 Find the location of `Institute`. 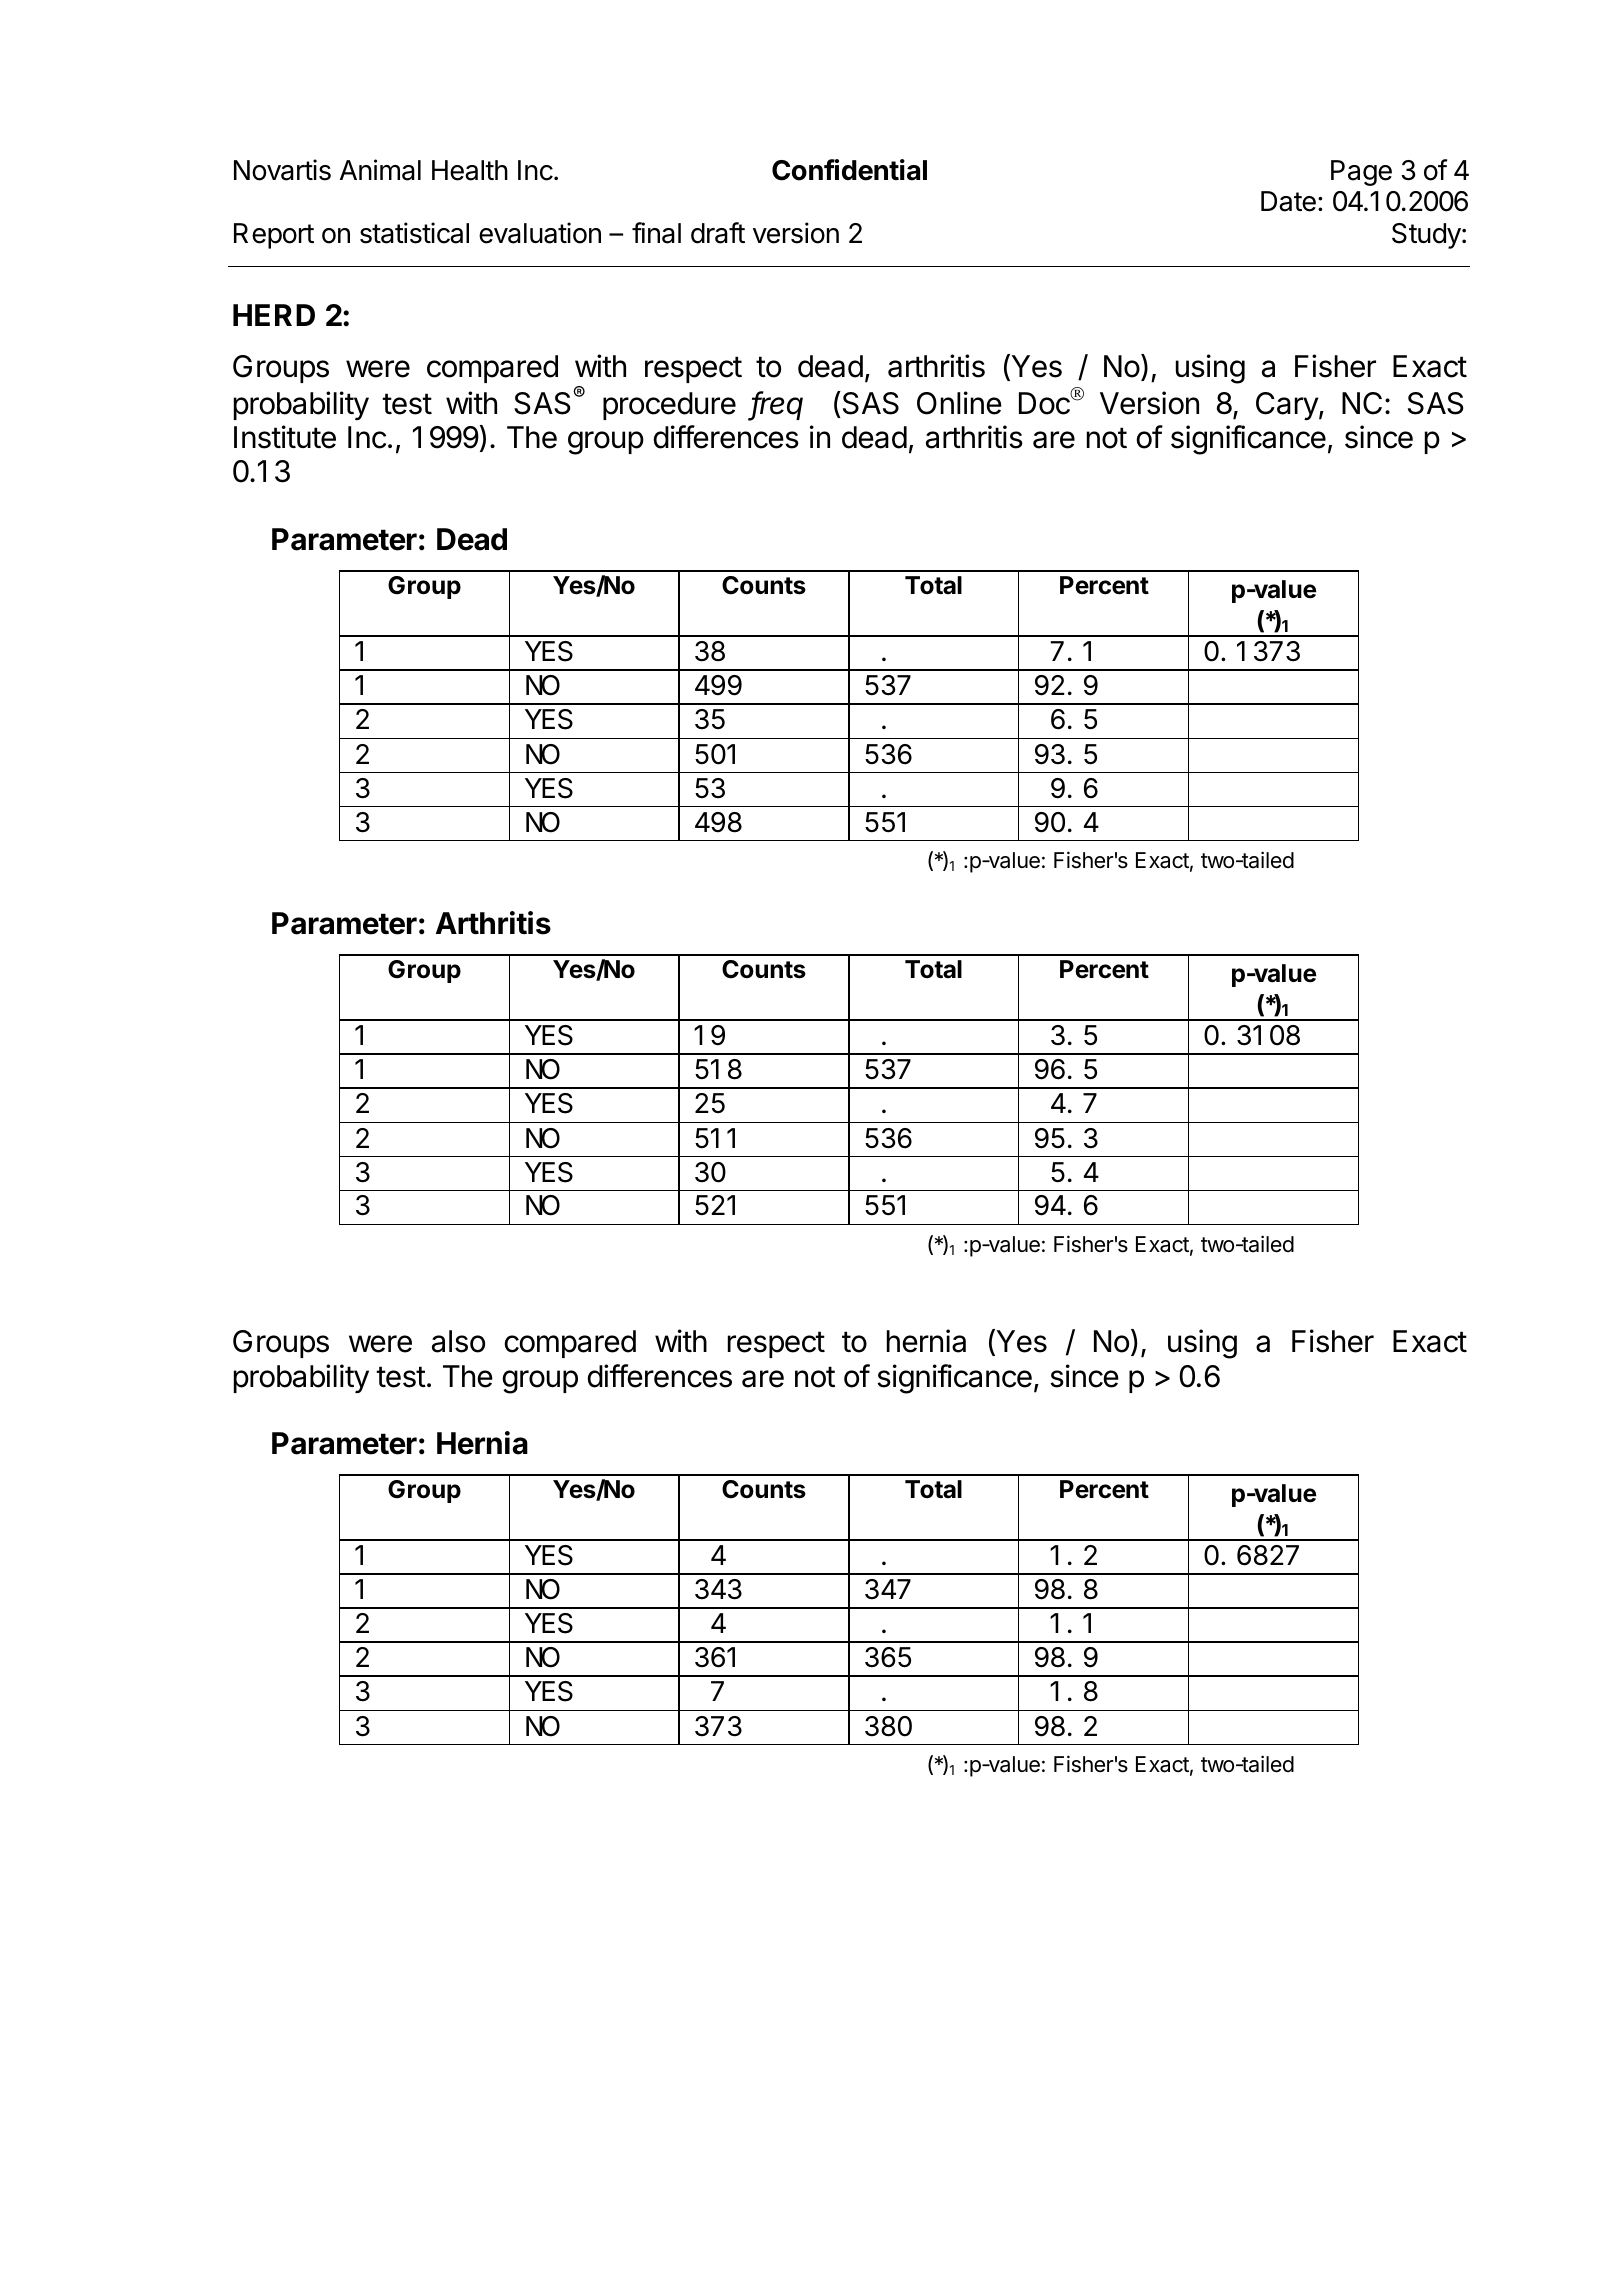

Institute is located at coordinates (285, 437).
